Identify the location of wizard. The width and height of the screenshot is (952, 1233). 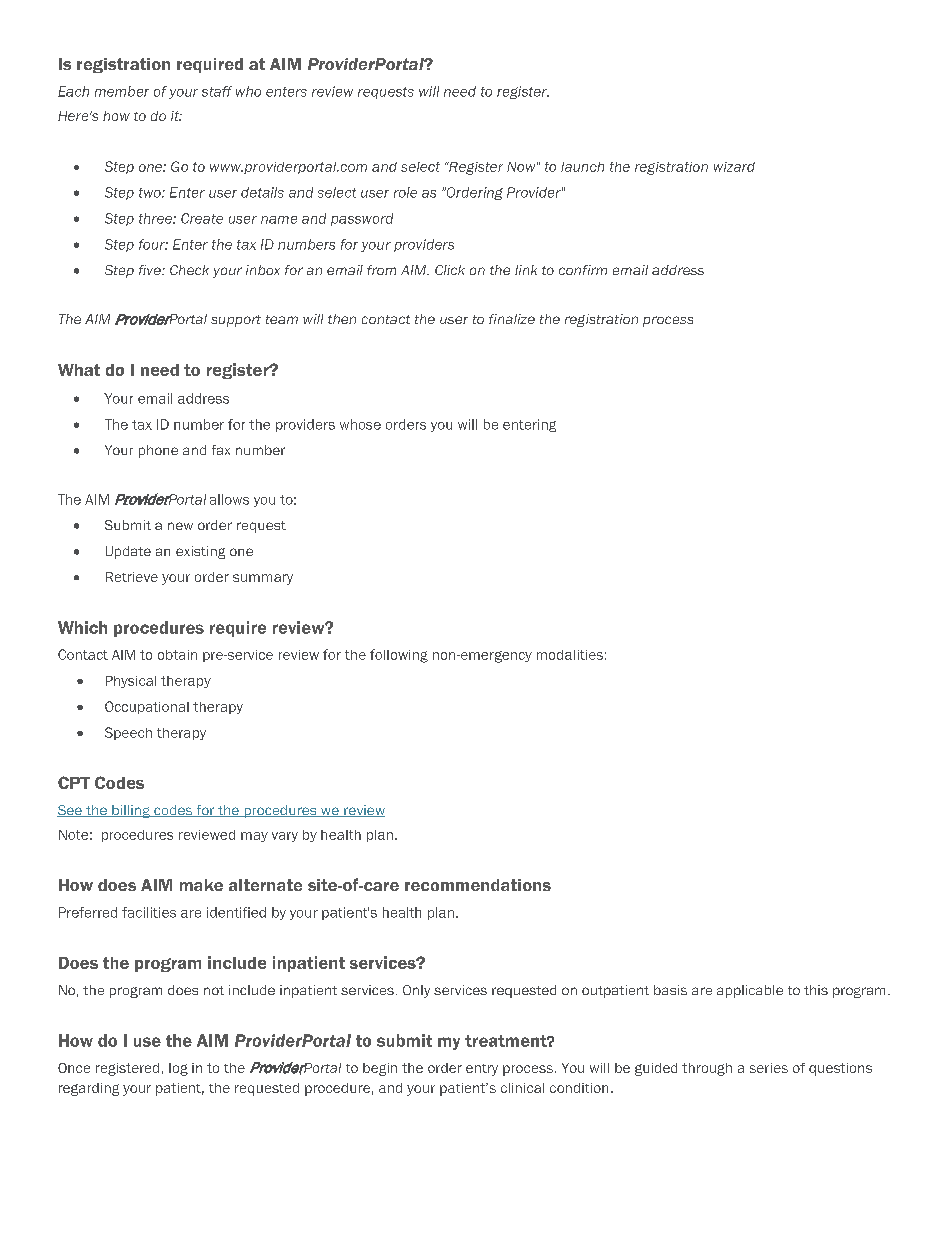
(734, 167).
